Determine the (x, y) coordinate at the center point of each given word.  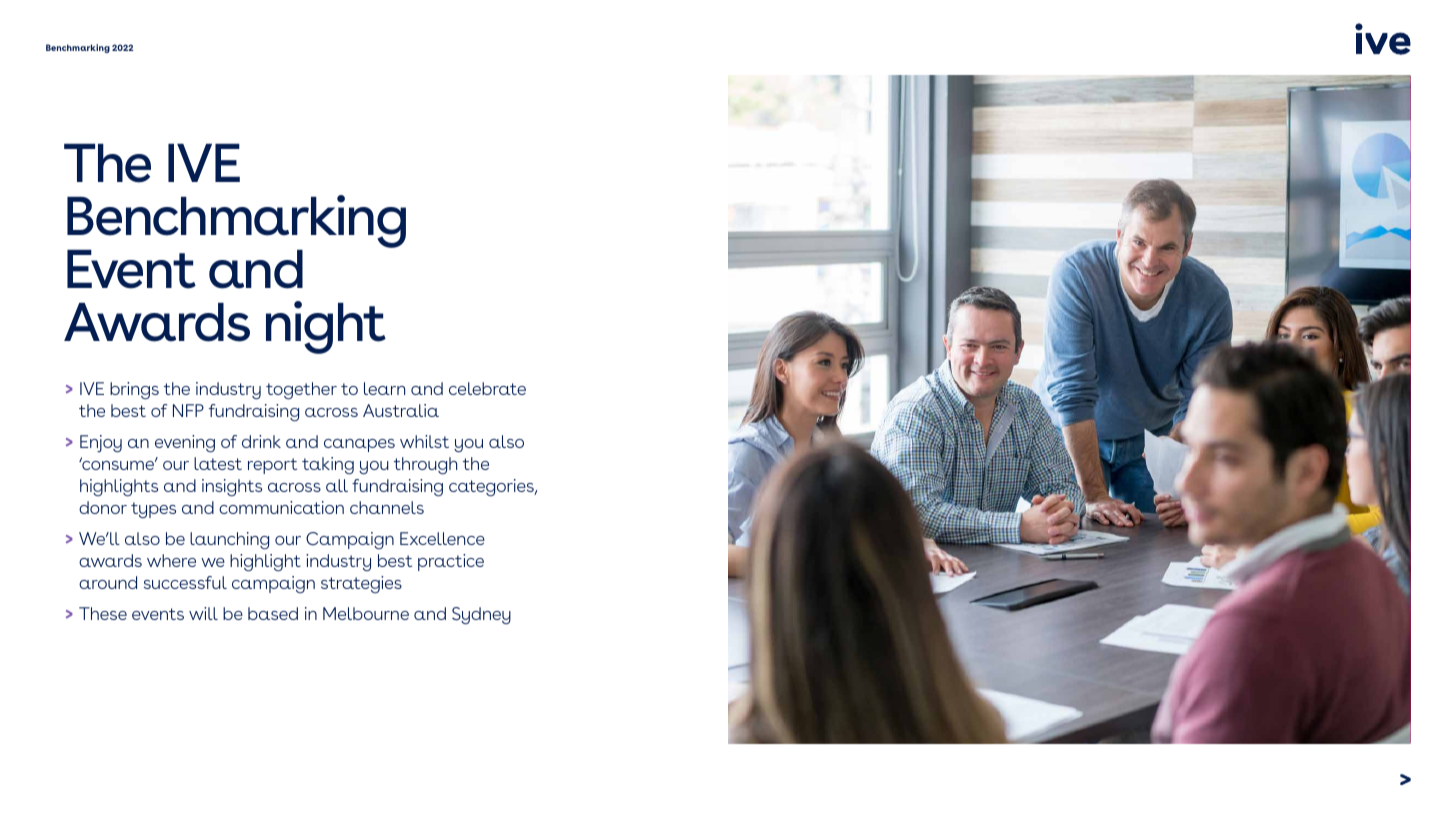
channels (387, 507)
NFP (188, 410)
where (171, 560)
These (103, 613)
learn (384, 388)
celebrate (487, 388)
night (326, 327)
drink (261, 441)
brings (134, 391)
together (301, 391)
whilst (424, 441)
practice (451, 562)
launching (229, 541)
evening (185, 444)
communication (281, 507)
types (153, 510)
